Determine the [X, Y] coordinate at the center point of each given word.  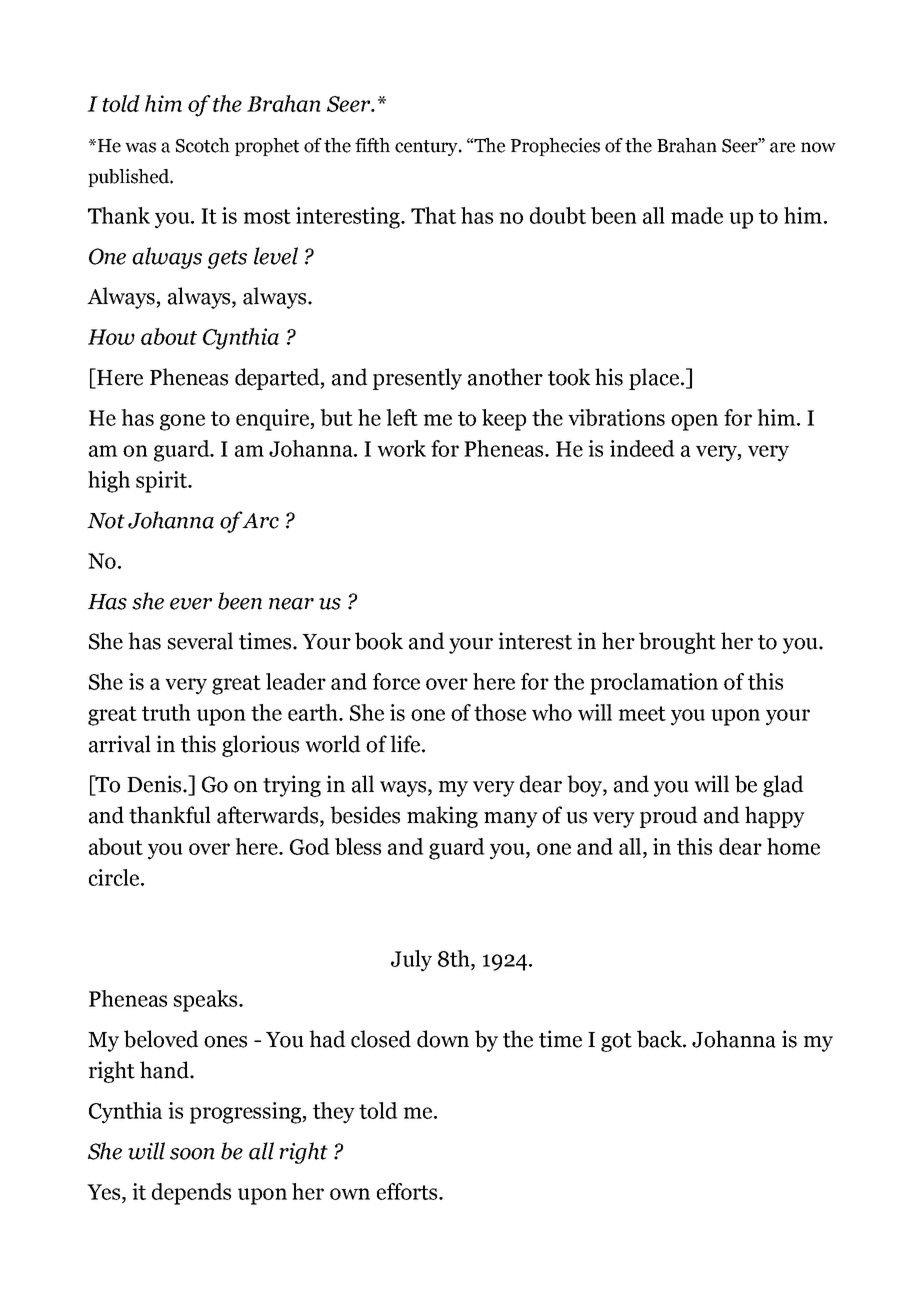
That [433, 215]
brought [677, 643]
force [396, 681]
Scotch [203, 145]
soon [192, 1154]
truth [166, 712]
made [697, 215]
